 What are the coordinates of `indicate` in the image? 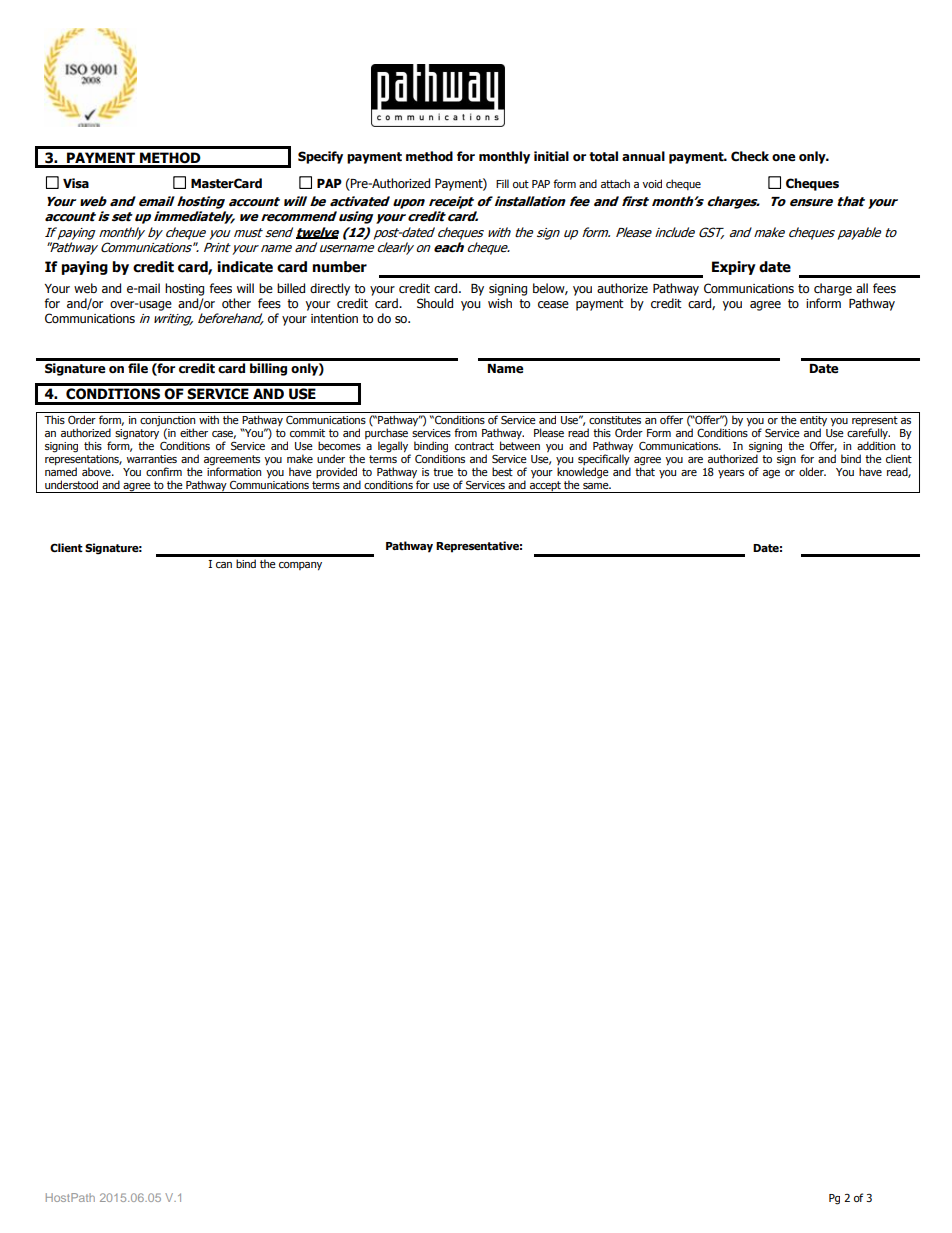 It's located at (245, 267).
